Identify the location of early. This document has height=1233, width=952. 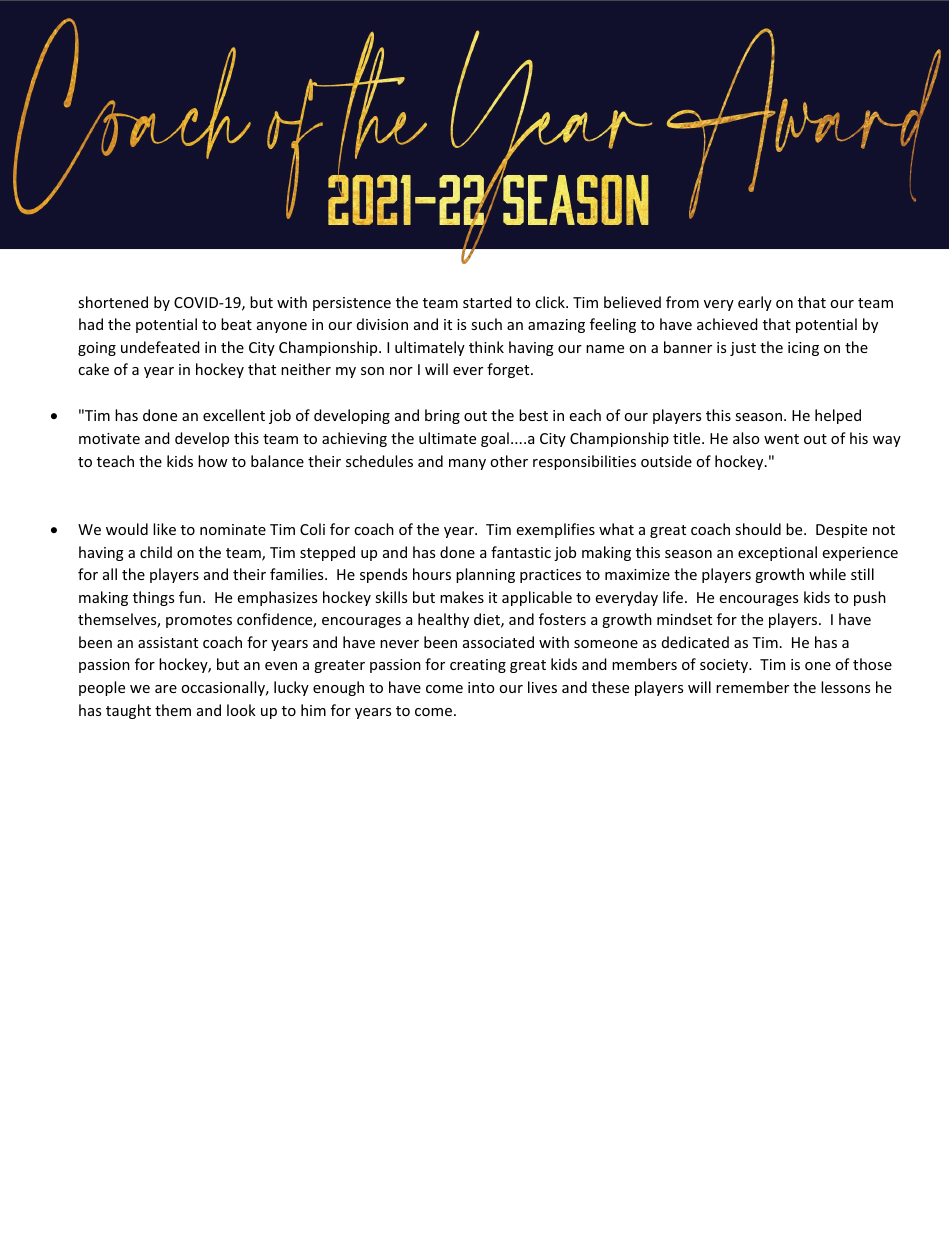
(755, 303).
